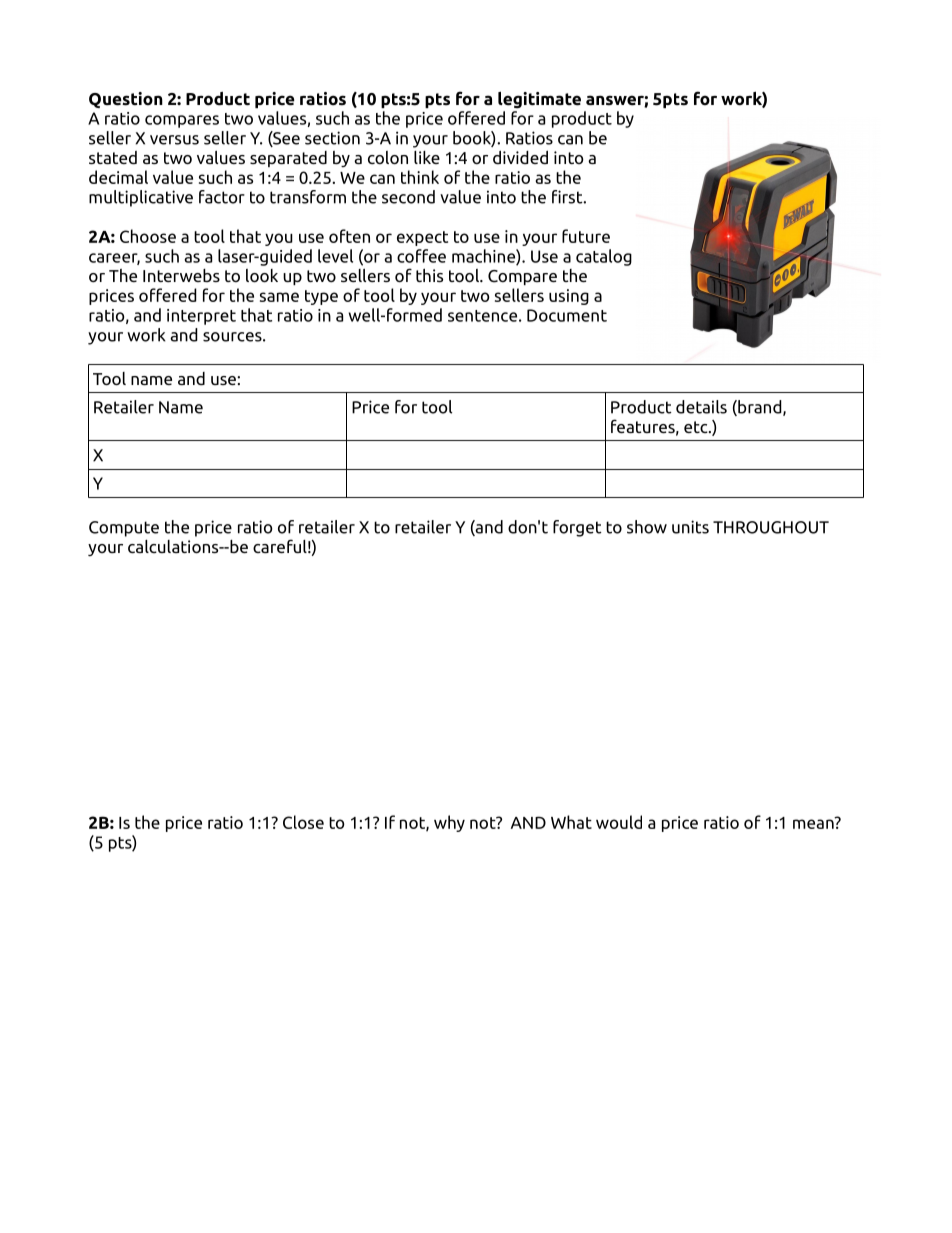 This screenshot has width=952, height=1233. I want to click on legitimate, so click(539, 100).
